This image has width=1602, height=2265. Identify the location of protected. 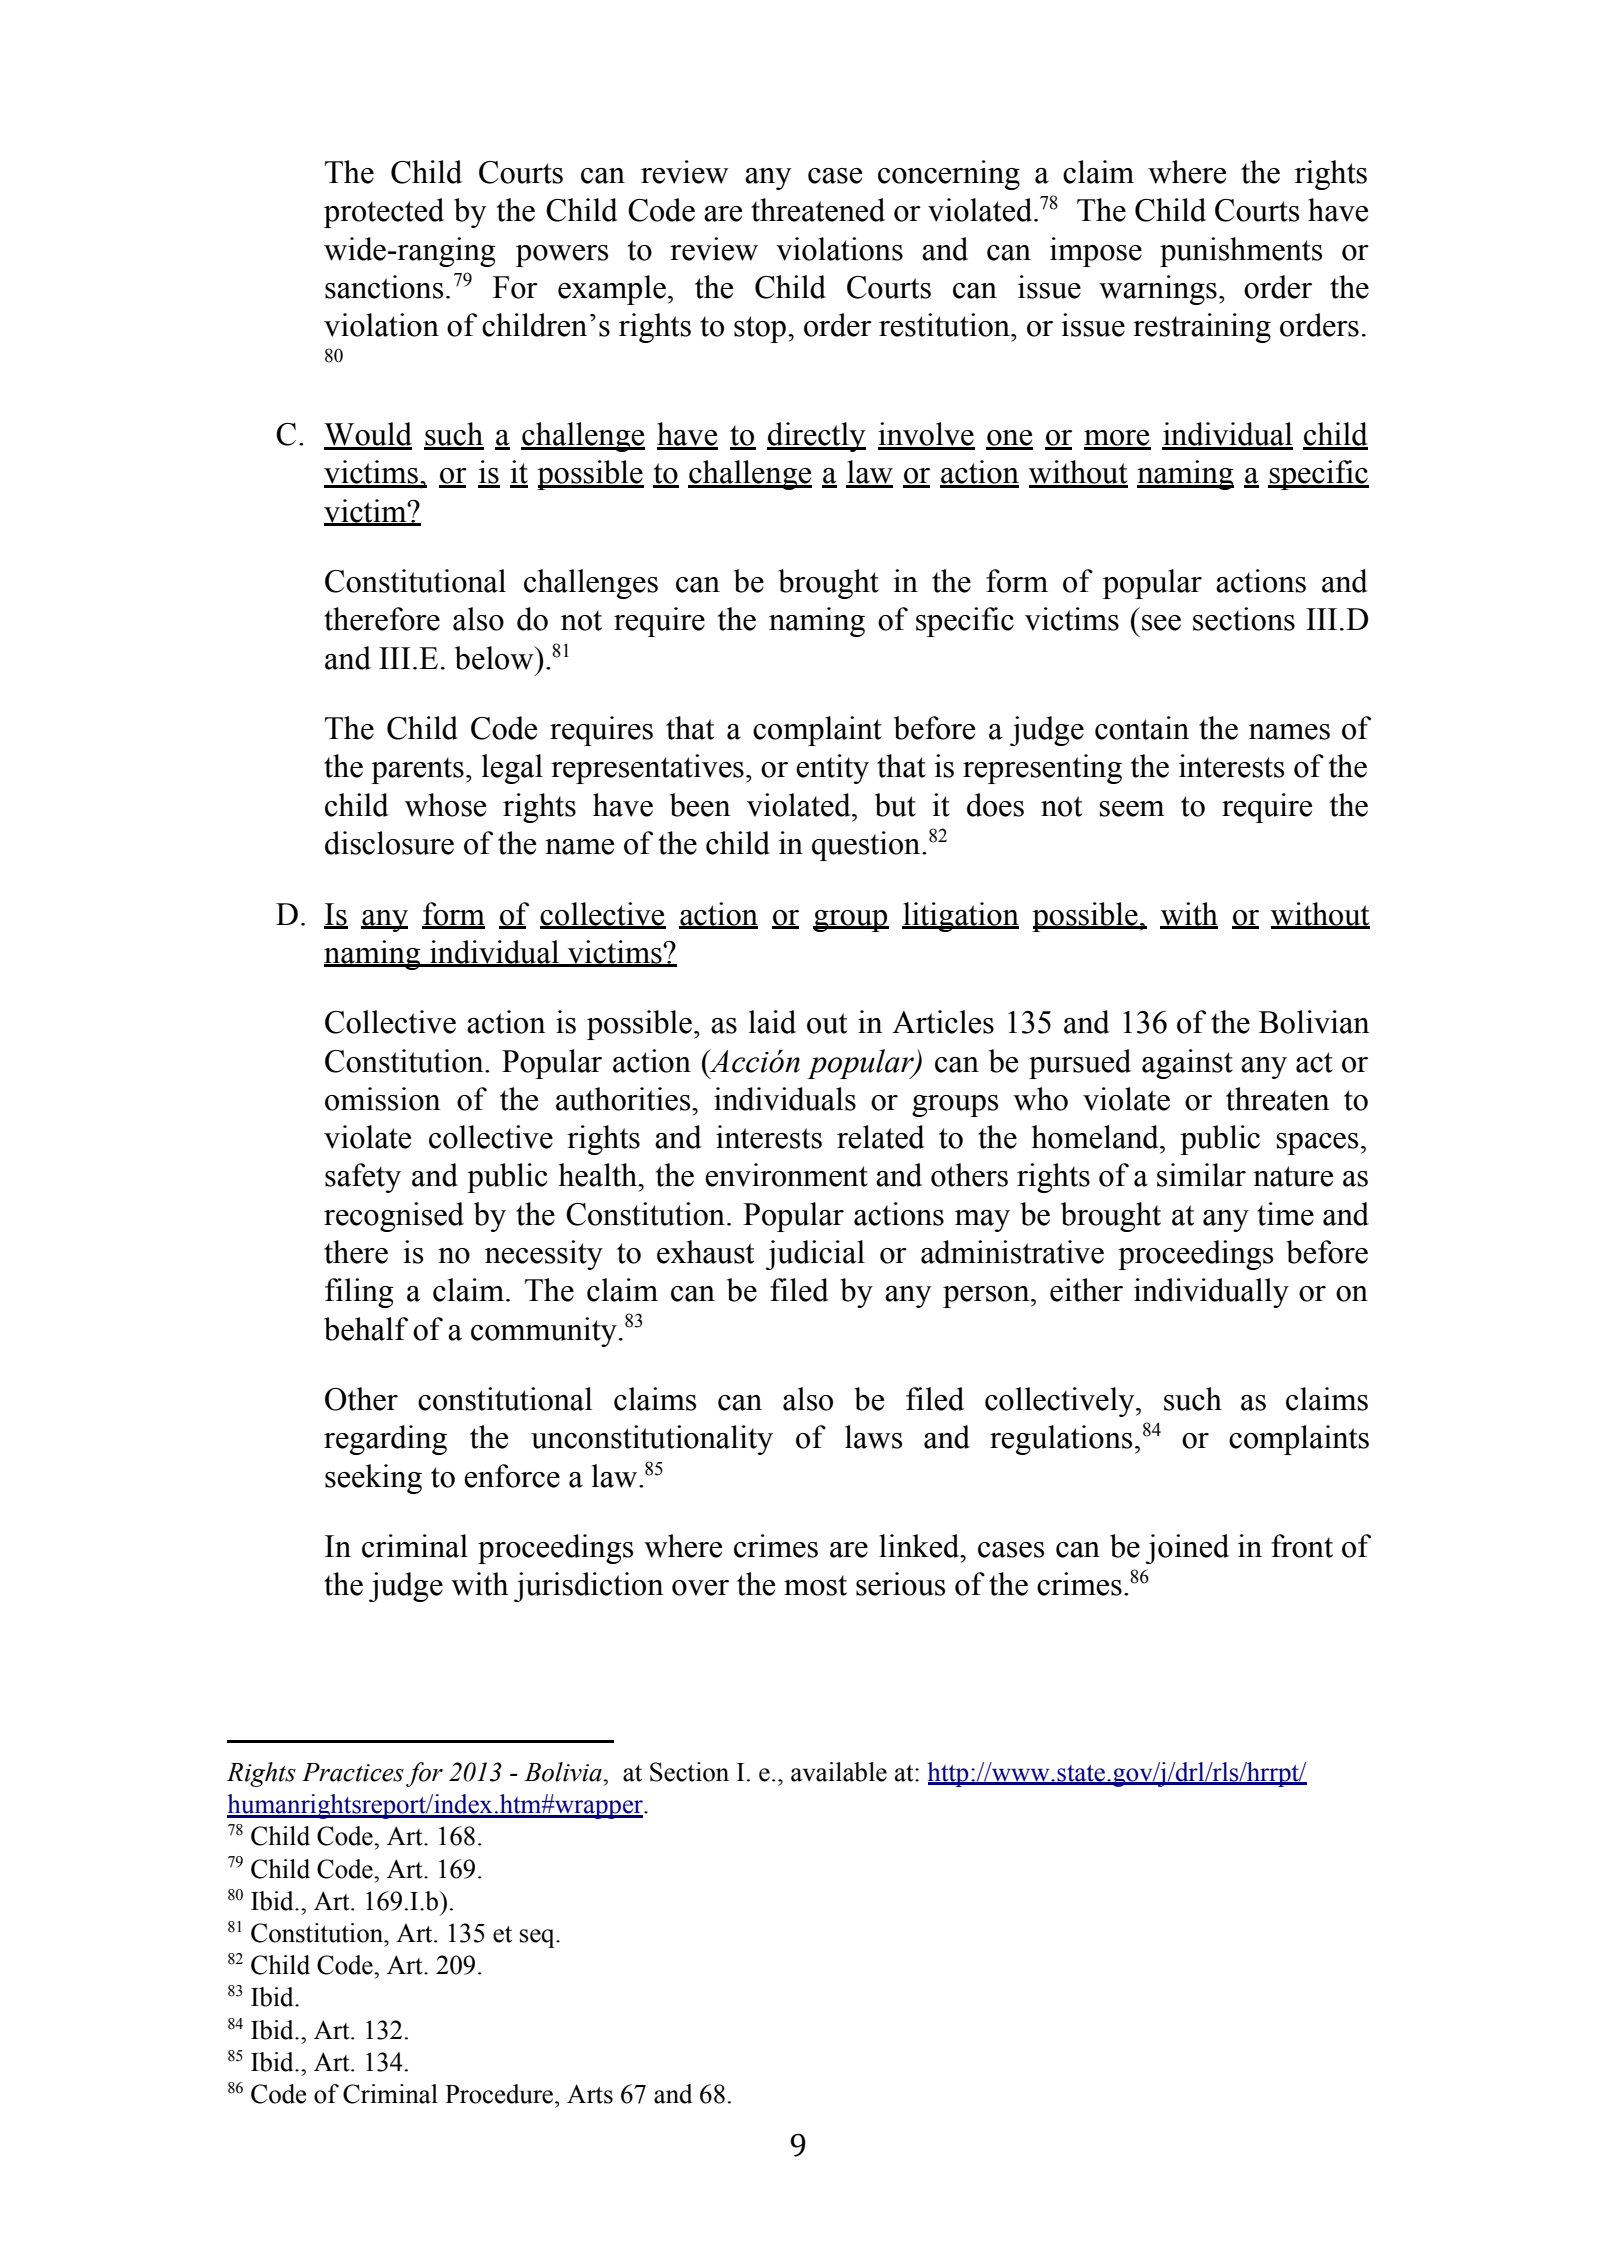
(384, 213).
